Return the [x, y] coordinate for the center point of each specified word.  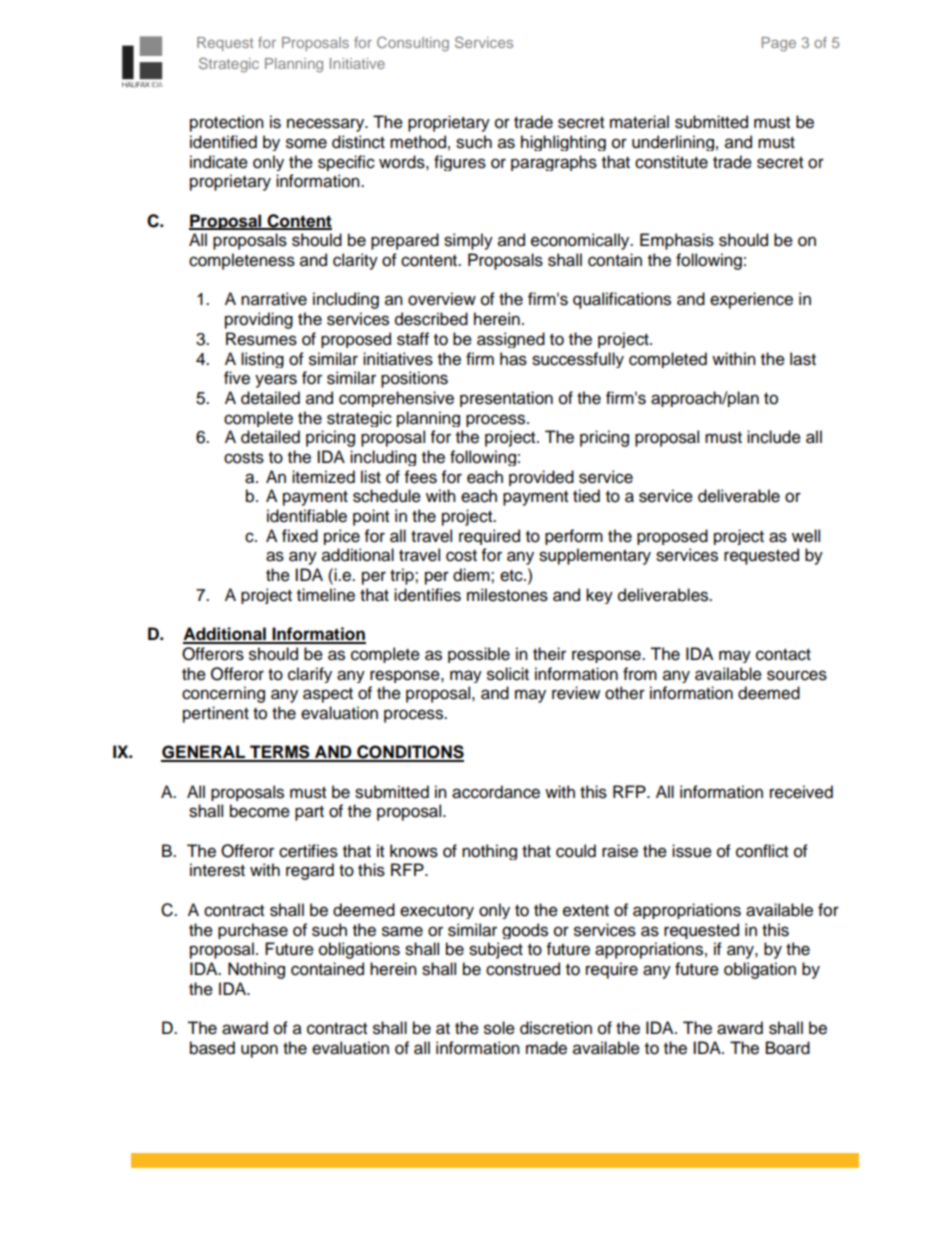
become [260, 811]
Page [779, 44]
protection [227, 123]
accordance [496, 792]
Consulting [413, 44]
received [801, 792]
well [806, 536]
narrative [274, 299]
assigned [511, 340]
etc [512, 576]
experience [751, 300]
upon [259, 1051]
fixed [300, 536]
